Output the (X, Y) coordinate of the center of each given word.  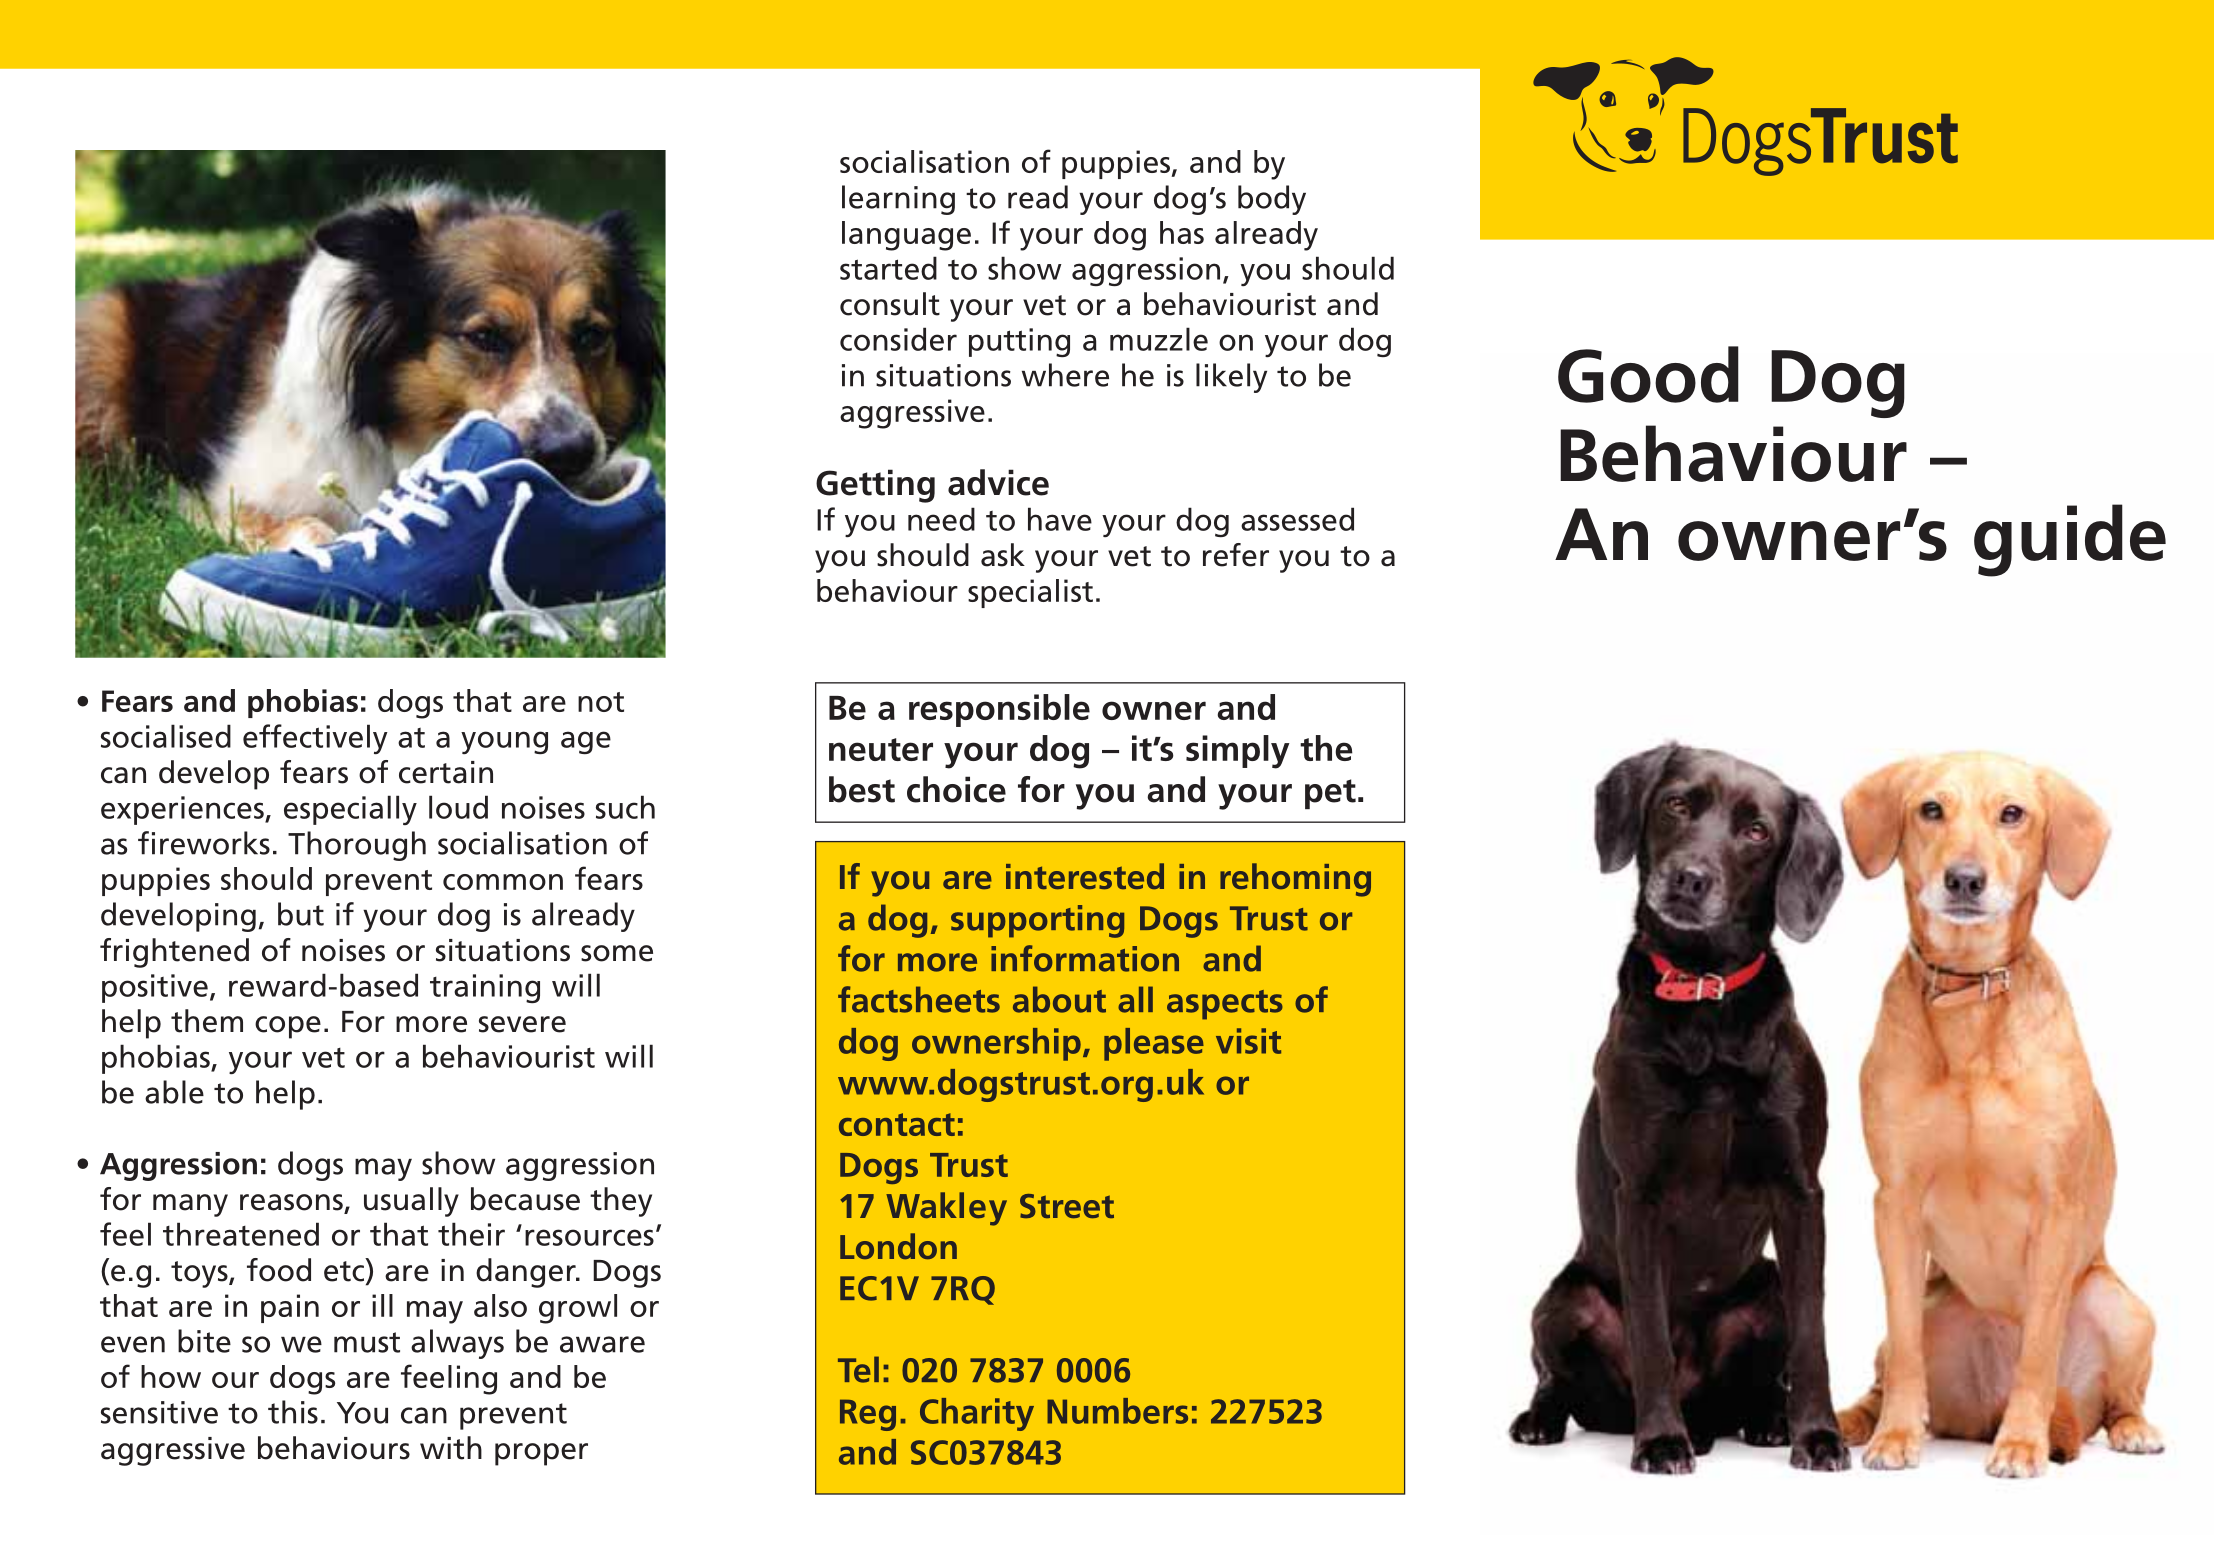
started (888, 268)
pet (1330, 794)
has (1182, 232)
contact (897, 1124)
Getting (875, 486)
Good (1648, 374)
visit (1248, 1041)
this (293, 1412)
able (174, 1092)
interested (1085, 876)
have (1060, 519)
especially (350, 810)
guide (2070, 540)
